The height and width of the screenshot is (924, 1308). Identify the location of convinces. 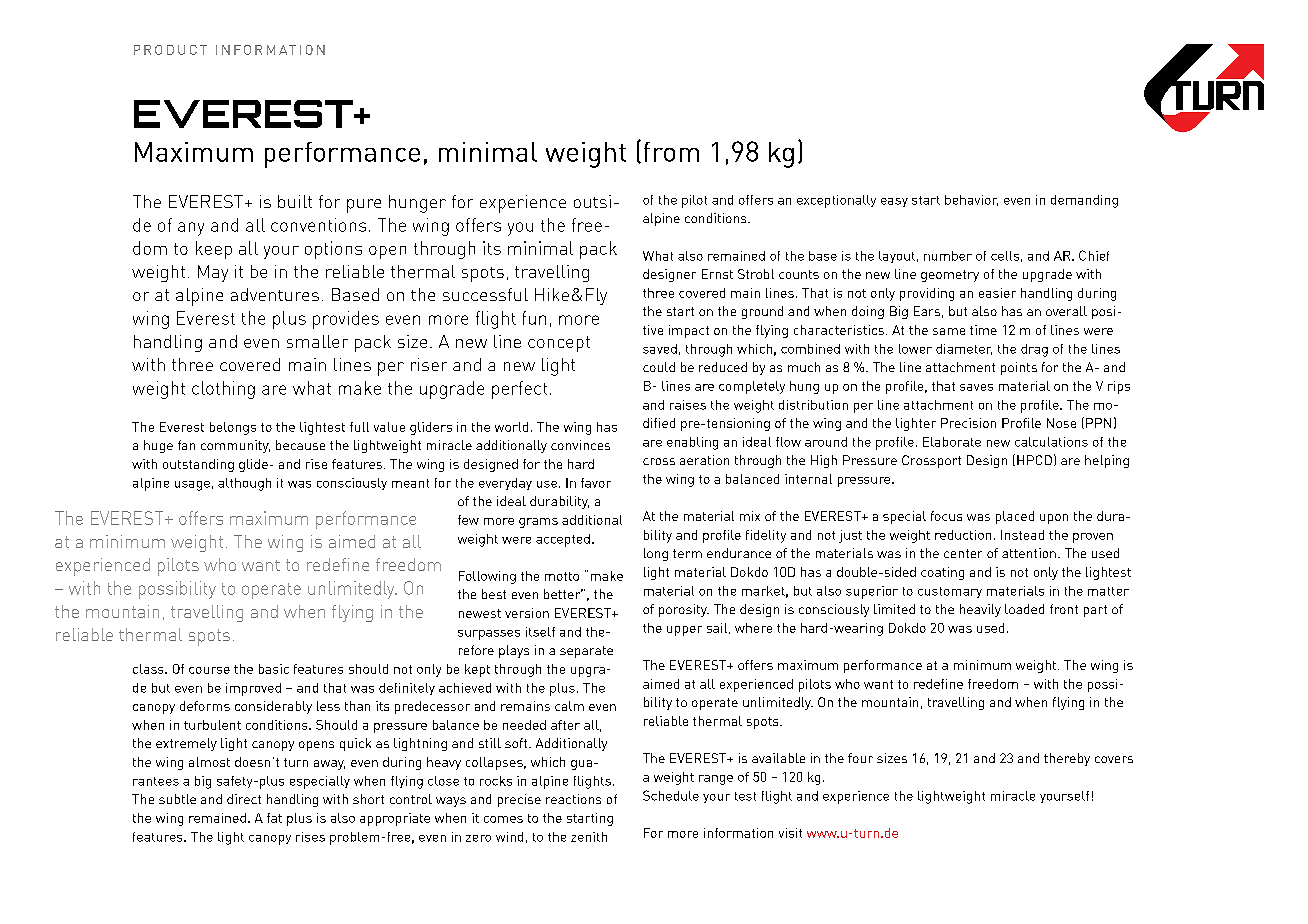
(580, 445).
